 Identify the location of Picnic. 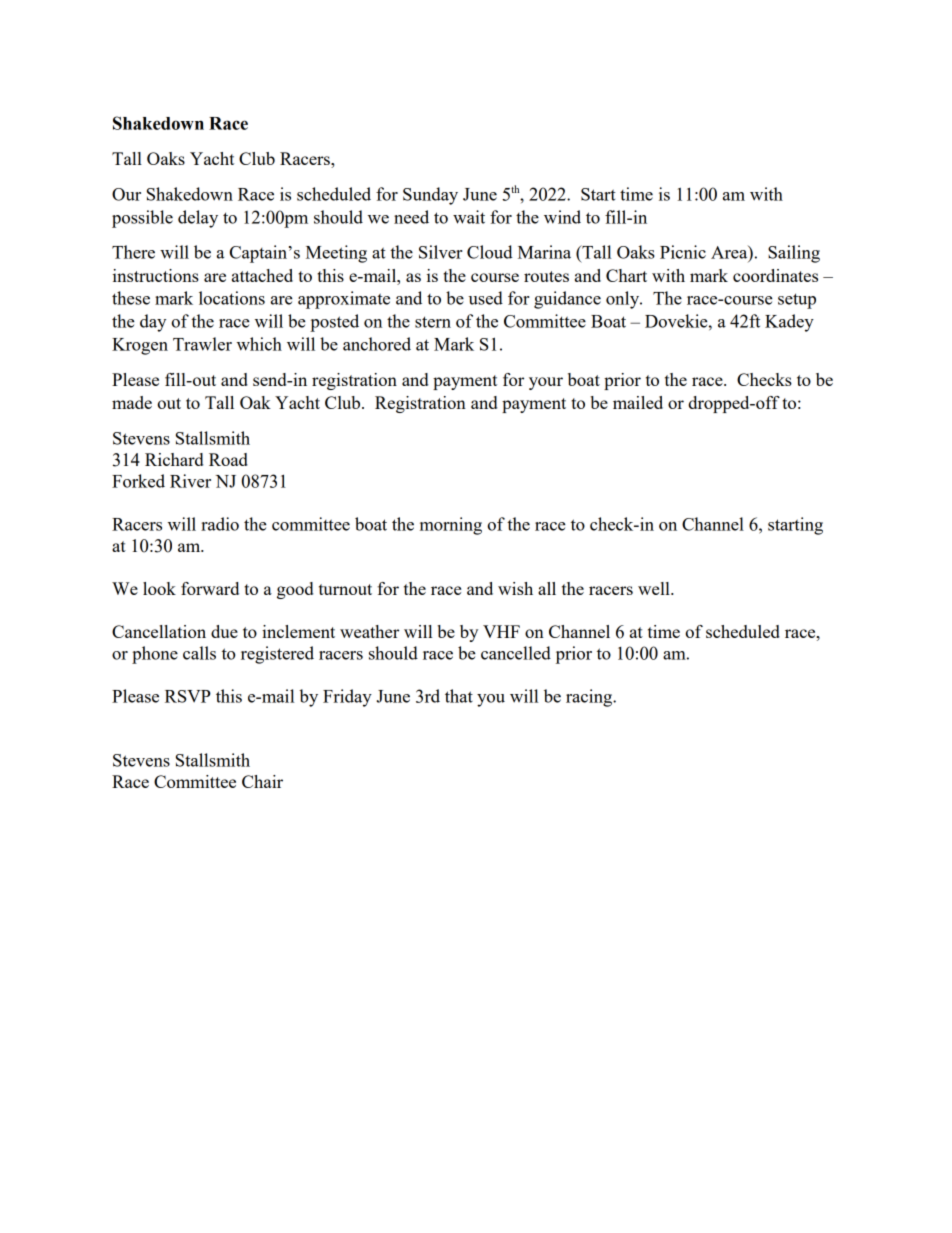
(683, 252).
